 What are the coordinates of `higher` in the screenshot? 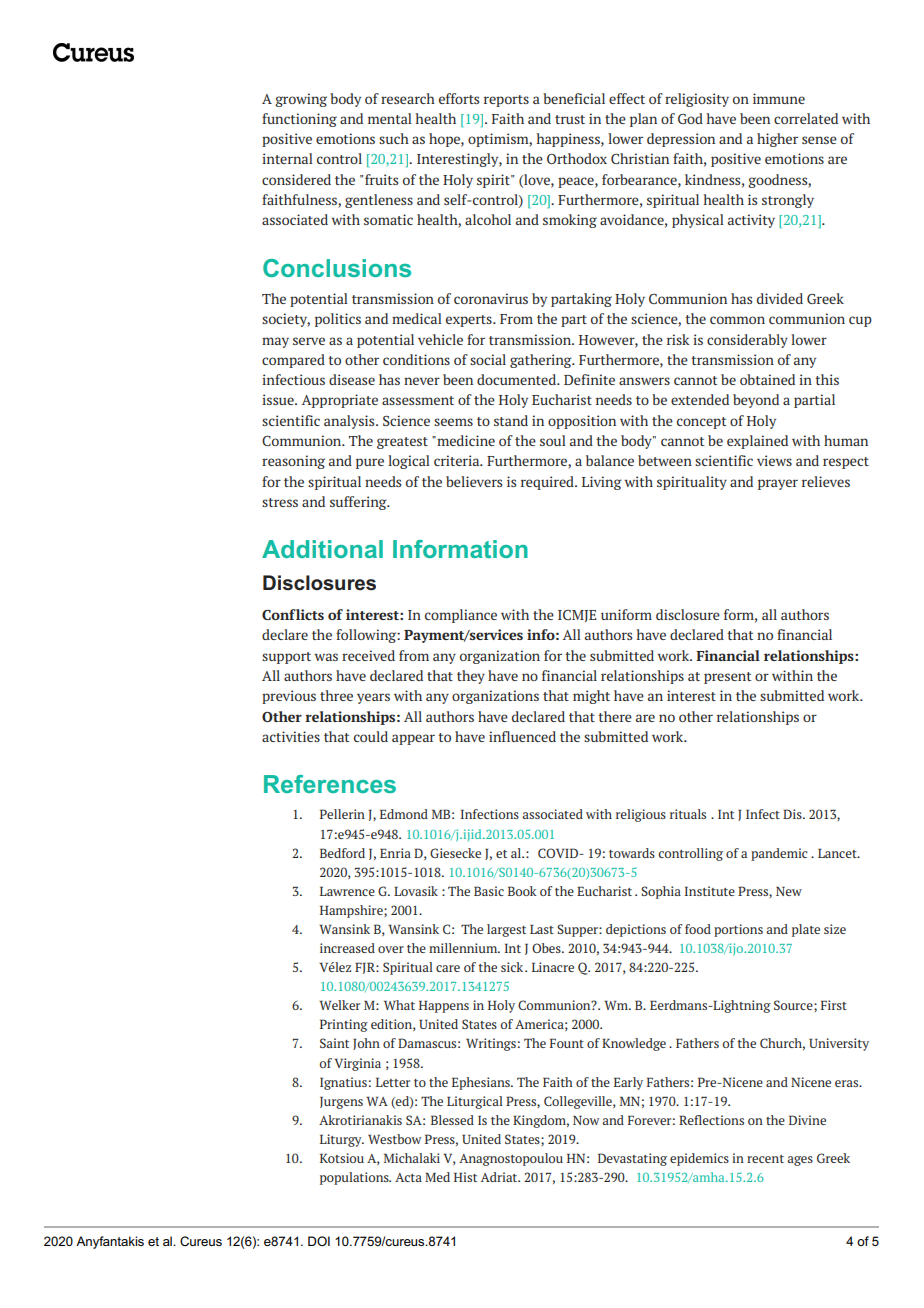 It's located at (777, 140).
